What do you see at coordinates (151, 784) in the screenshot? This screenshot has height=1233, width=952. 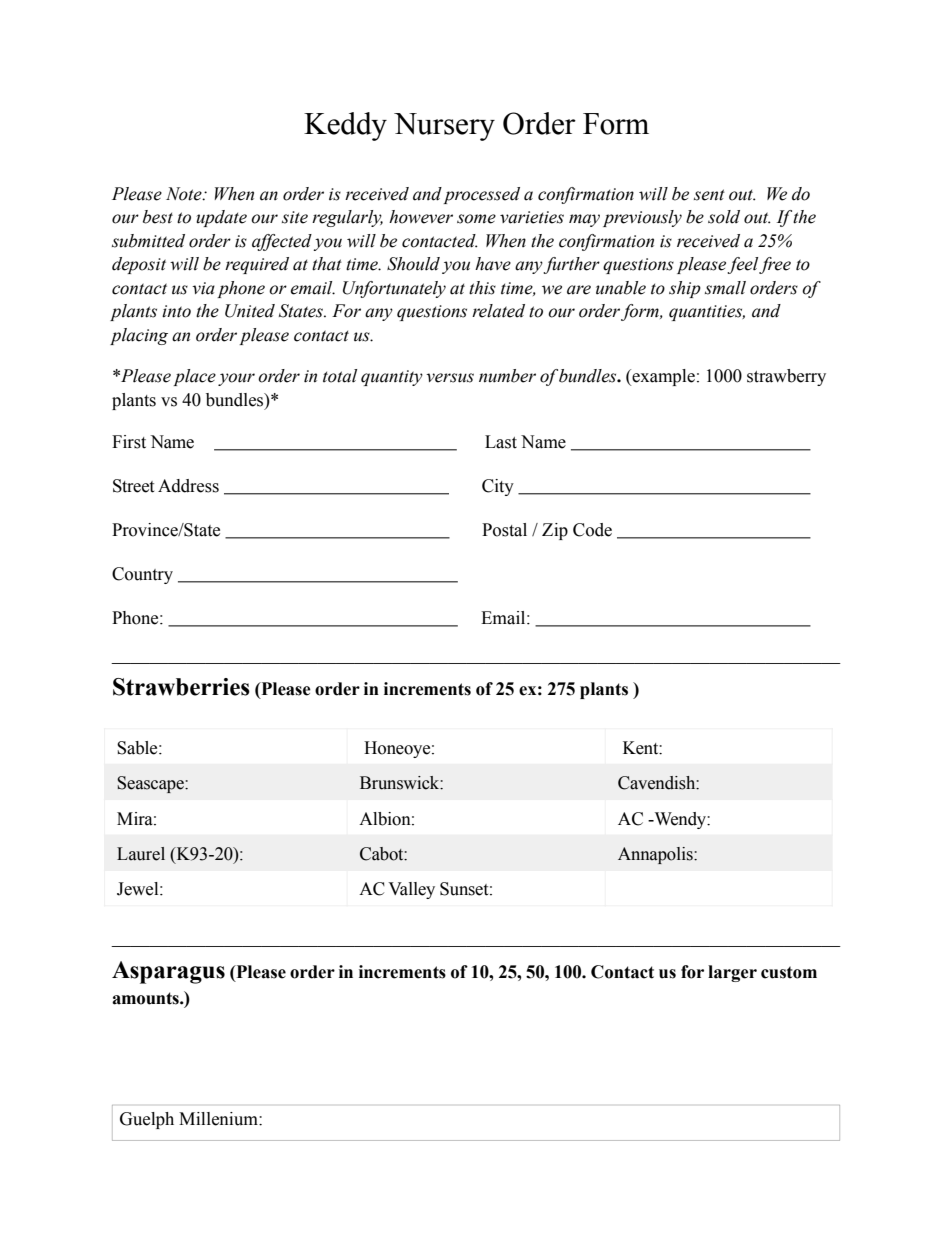 I see `Seascape` at bounding box center [151, 784].
